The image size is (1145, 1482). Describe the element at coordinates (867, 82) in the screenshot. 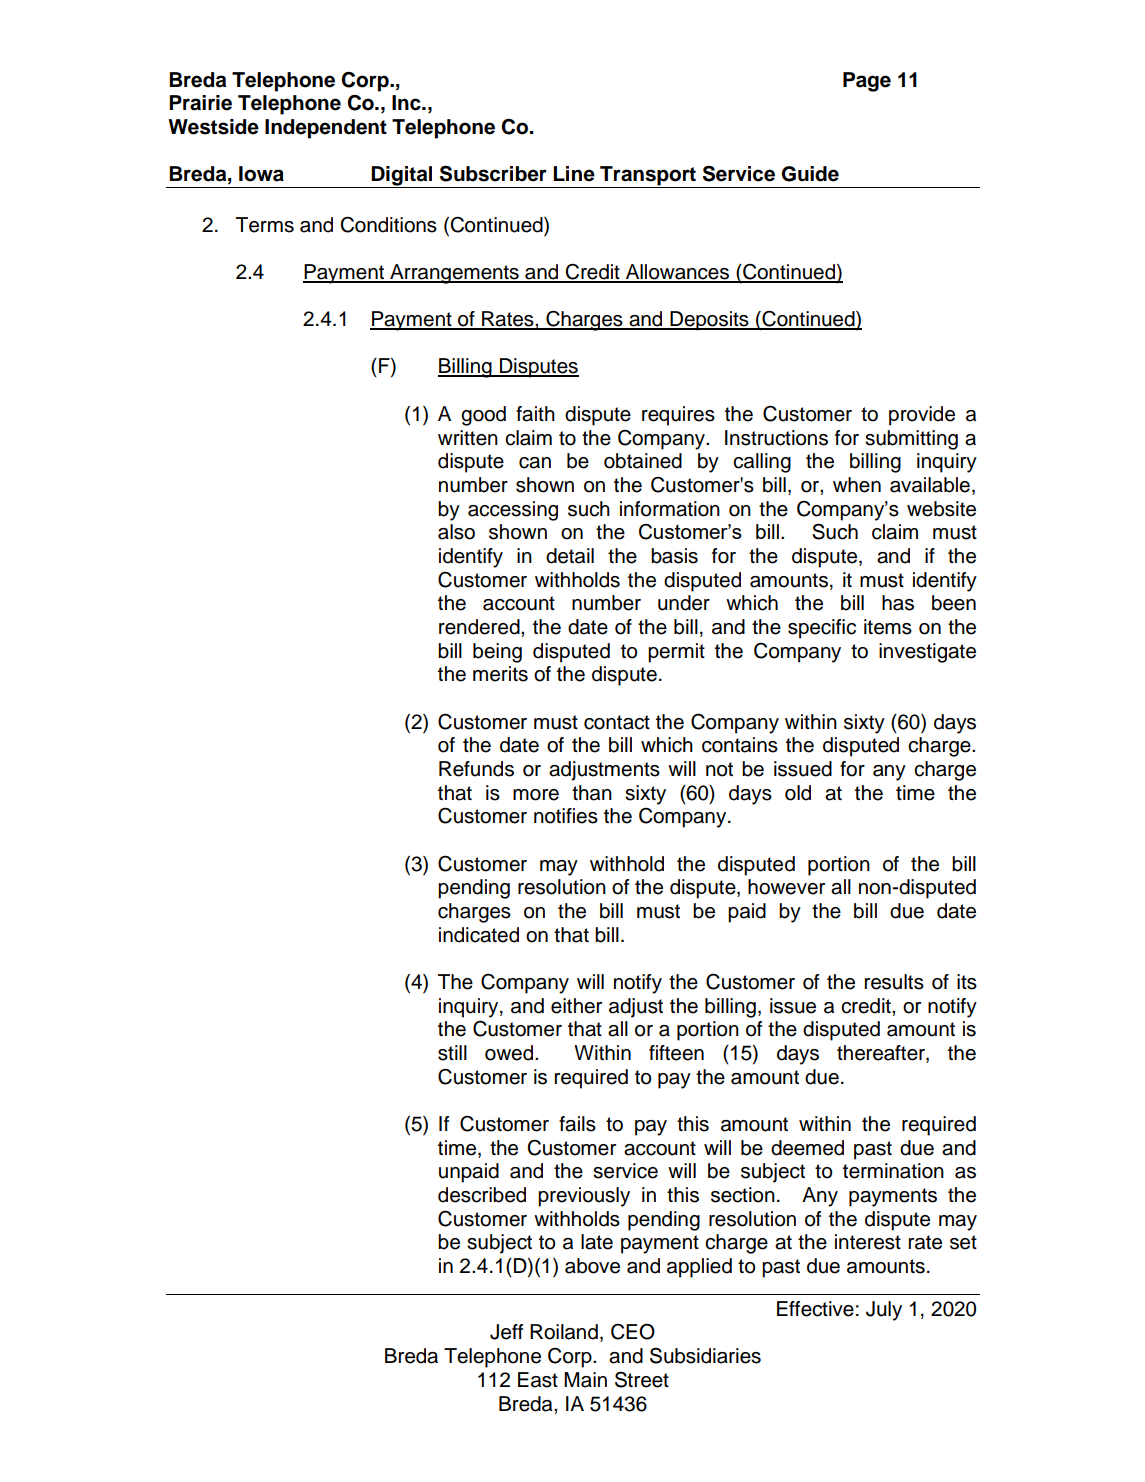

I see `Page` at that location.
